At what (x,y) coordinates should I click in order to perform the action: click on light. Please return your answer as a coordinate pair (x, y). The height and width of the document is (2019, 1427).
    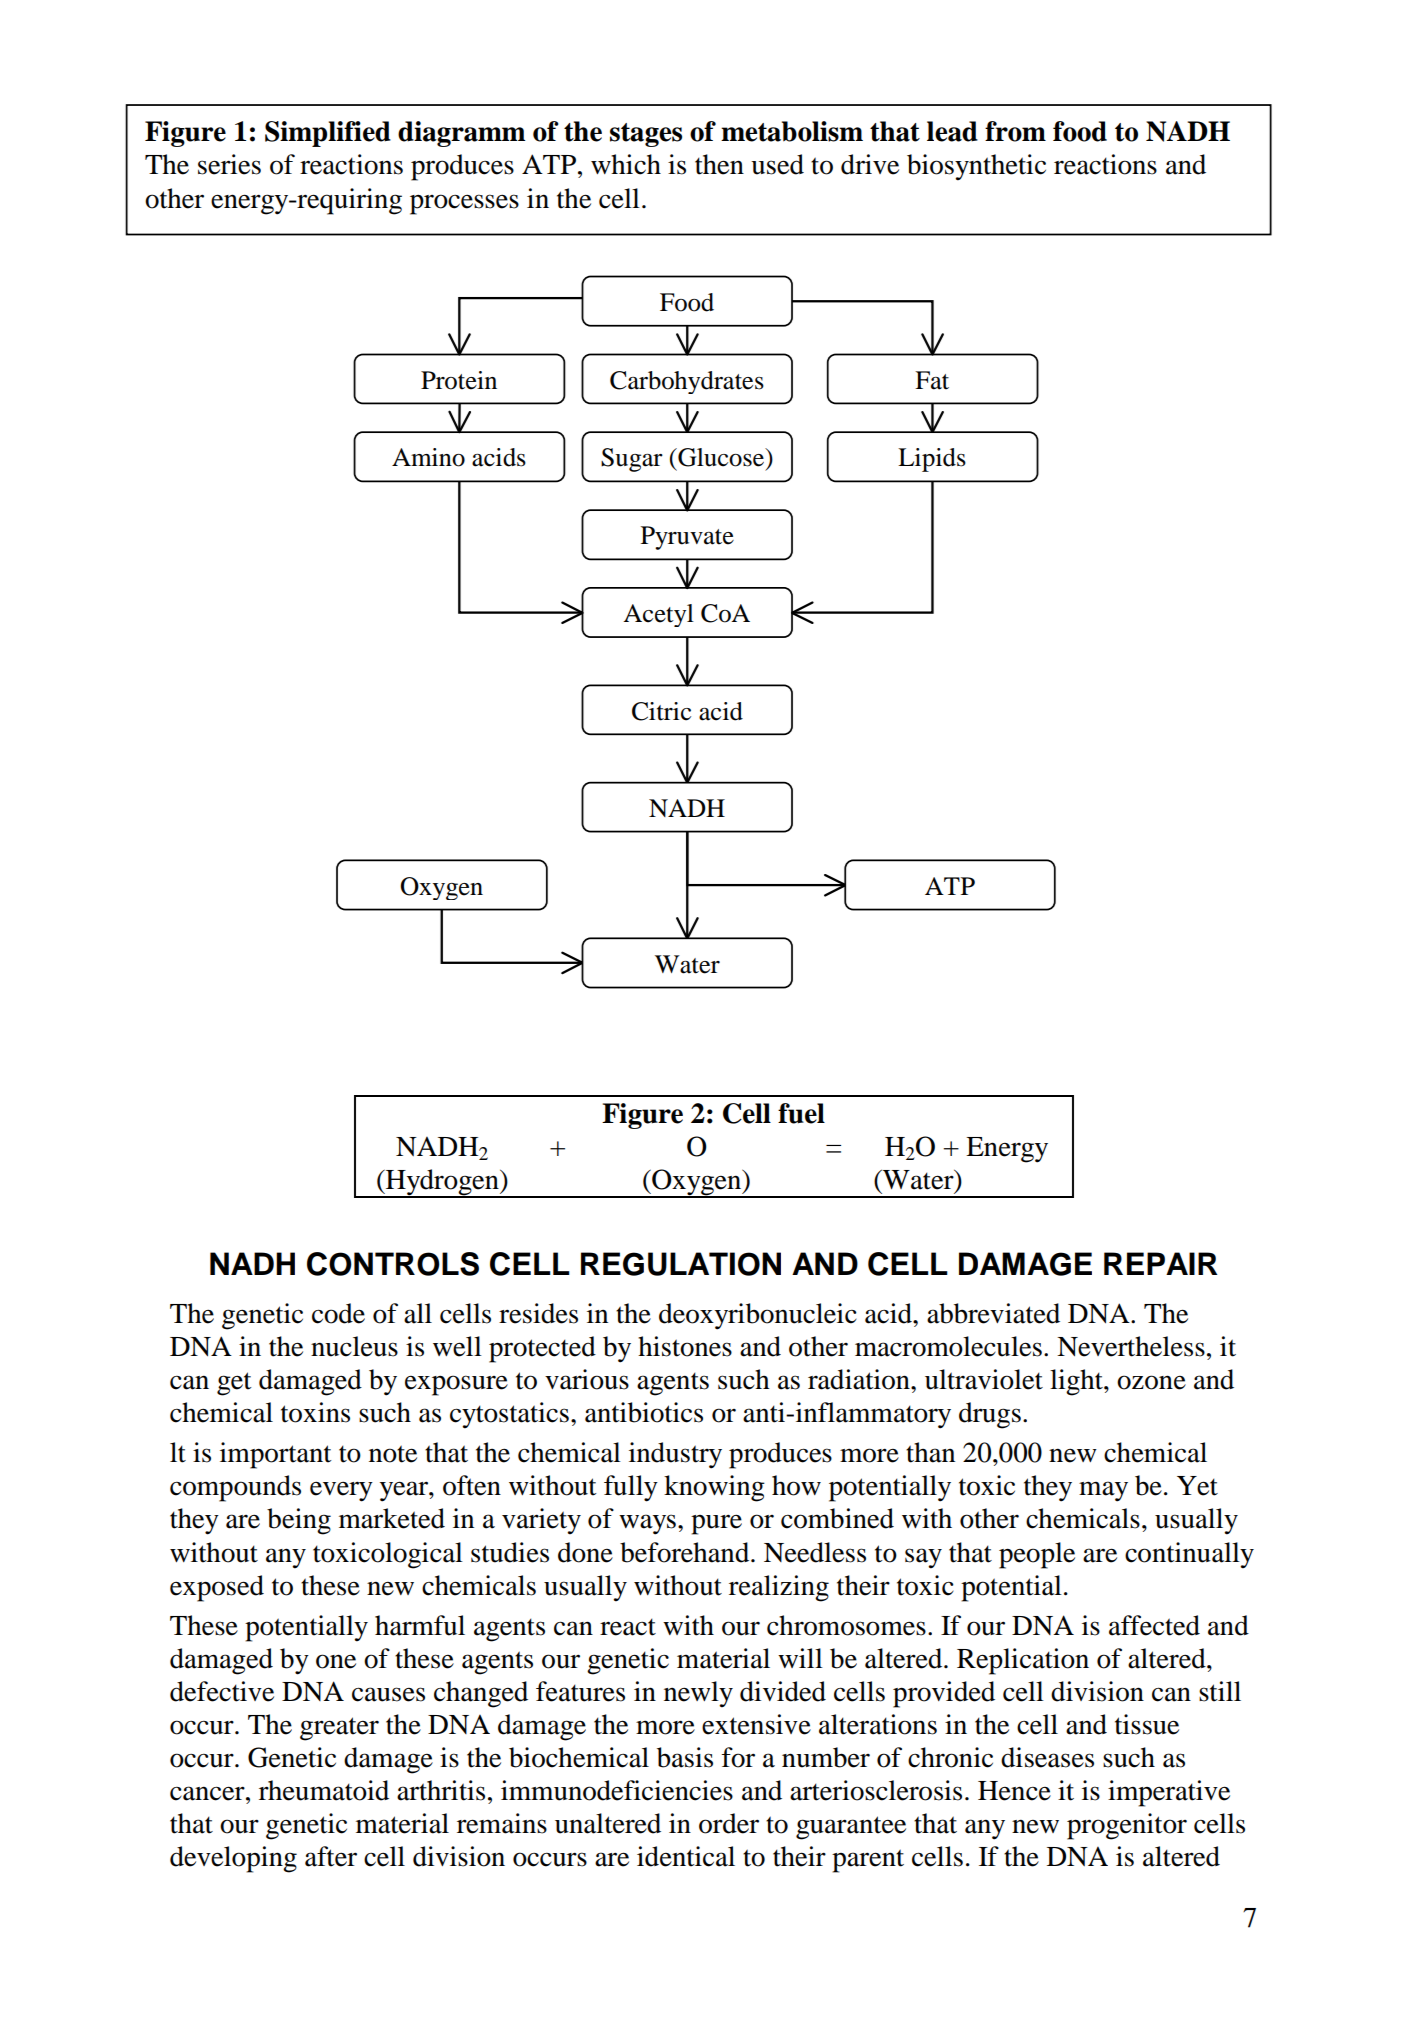
    Looking at the image, I should click on (1077, 1382).
